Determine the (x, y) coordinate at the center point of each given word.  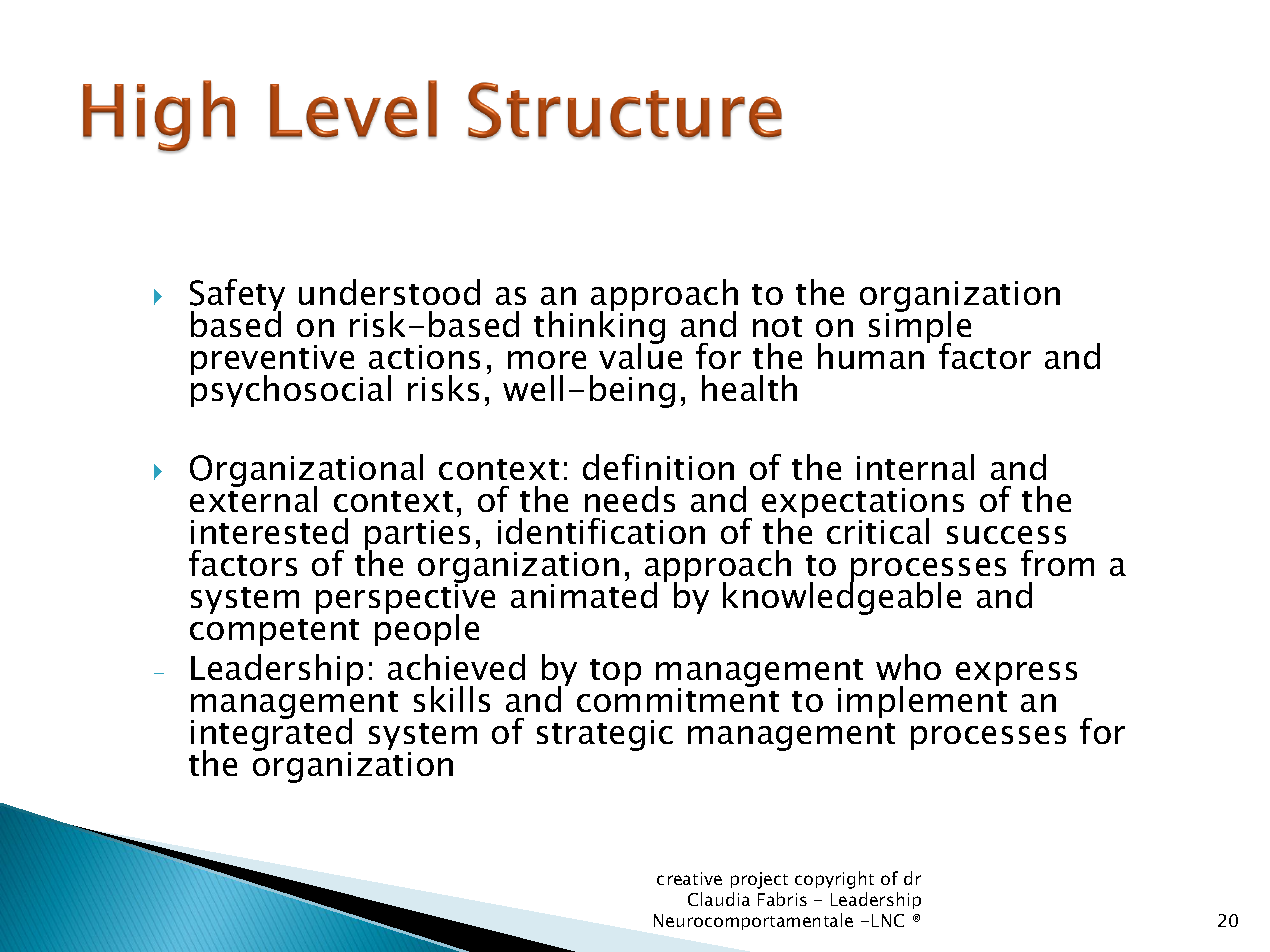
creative (689, 878)
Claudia (719, 899)
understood (389, 292)
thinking (599, 328)
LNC (888, 920)
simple (920, 327)
